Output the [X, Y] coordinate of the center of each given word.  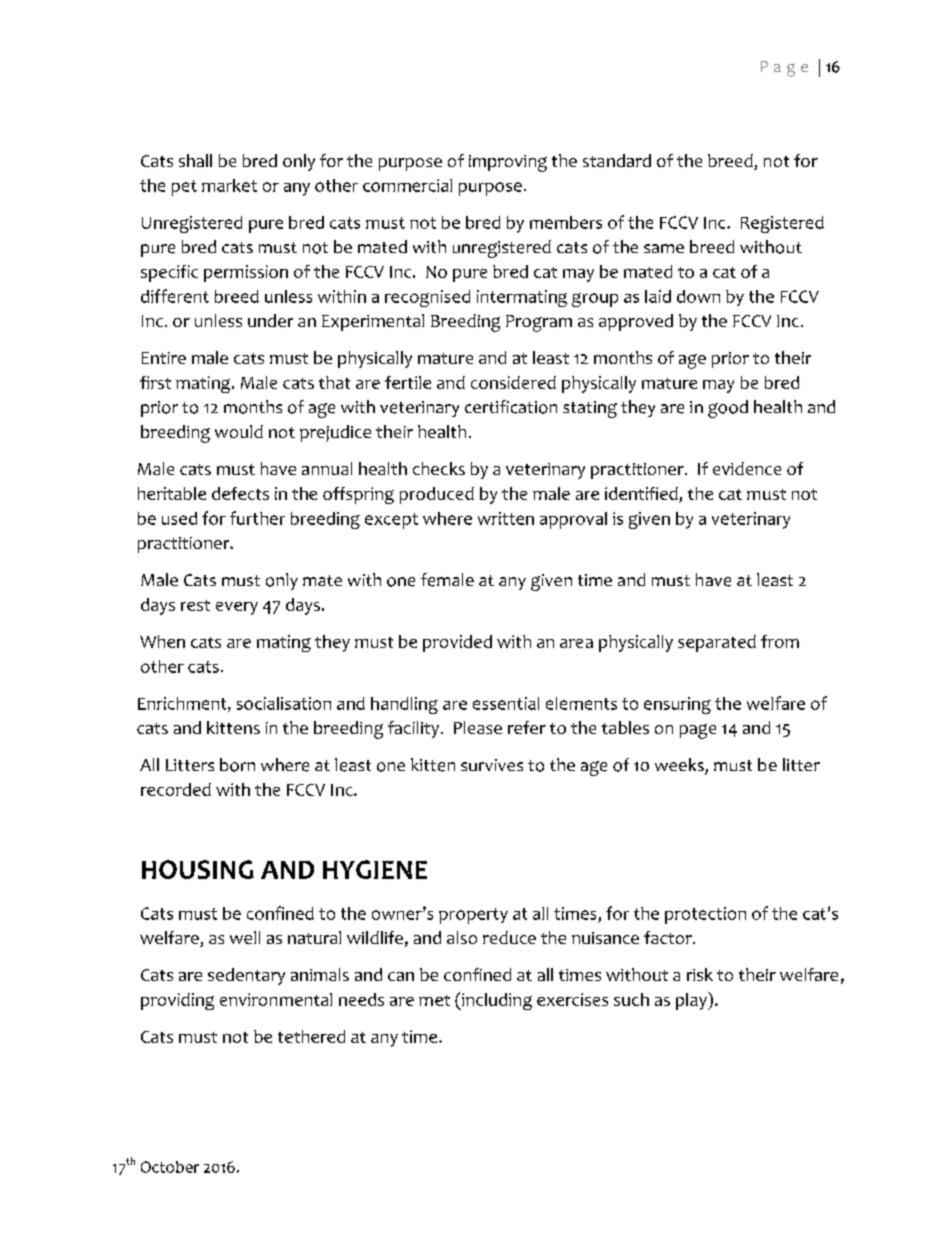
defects [240, 493]
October [170, 1167]
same [664, 248]
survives [492, 765]
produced [437, 495]
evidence [747, 468]
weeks [680, 766]
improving [508, 163]
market [229, 185]
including [496, 1001]
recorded [176, 789]
